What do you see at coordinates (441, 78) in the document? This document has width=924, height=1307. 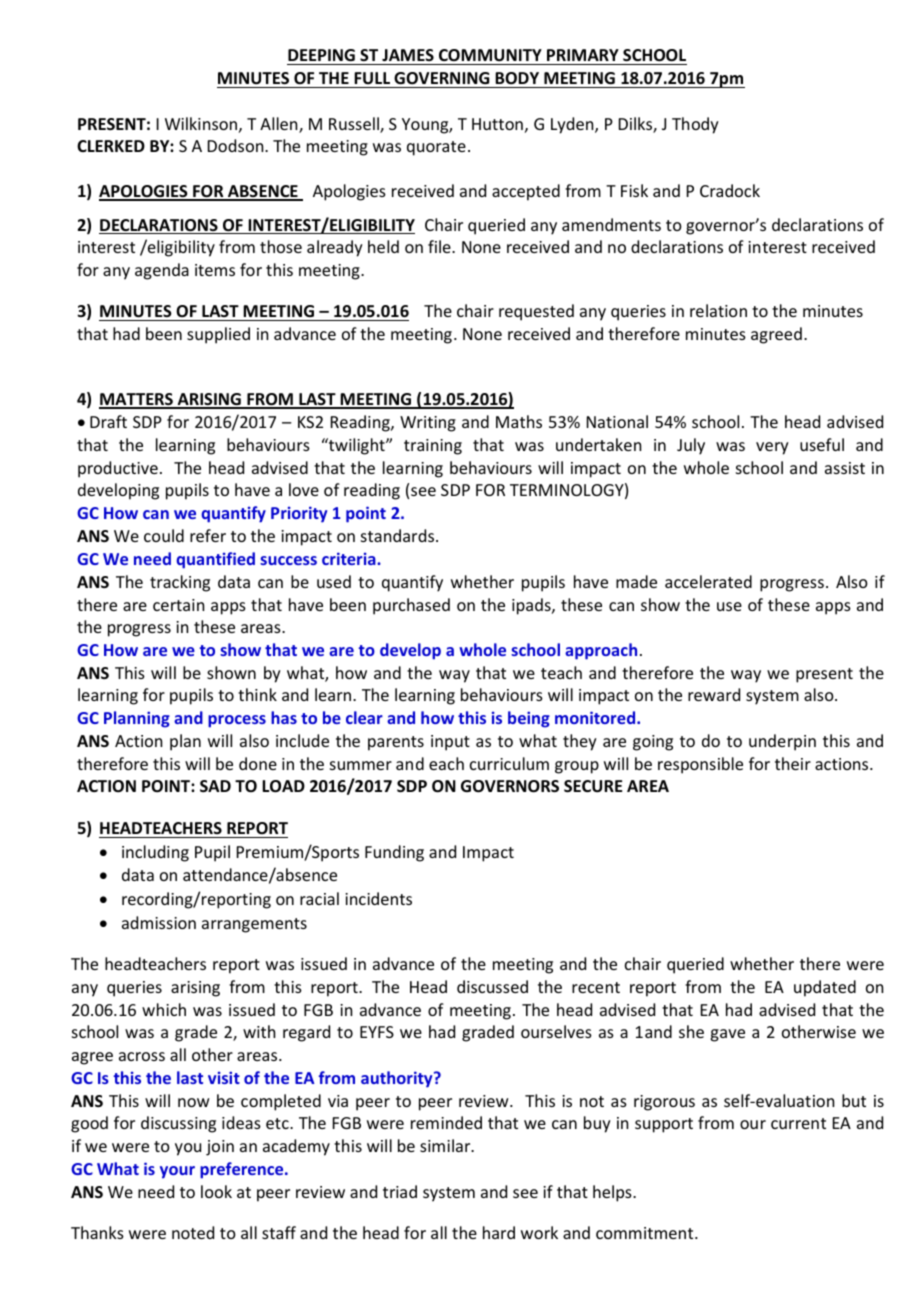 I see `GOVERNING` at bounding box center [441, 78].
